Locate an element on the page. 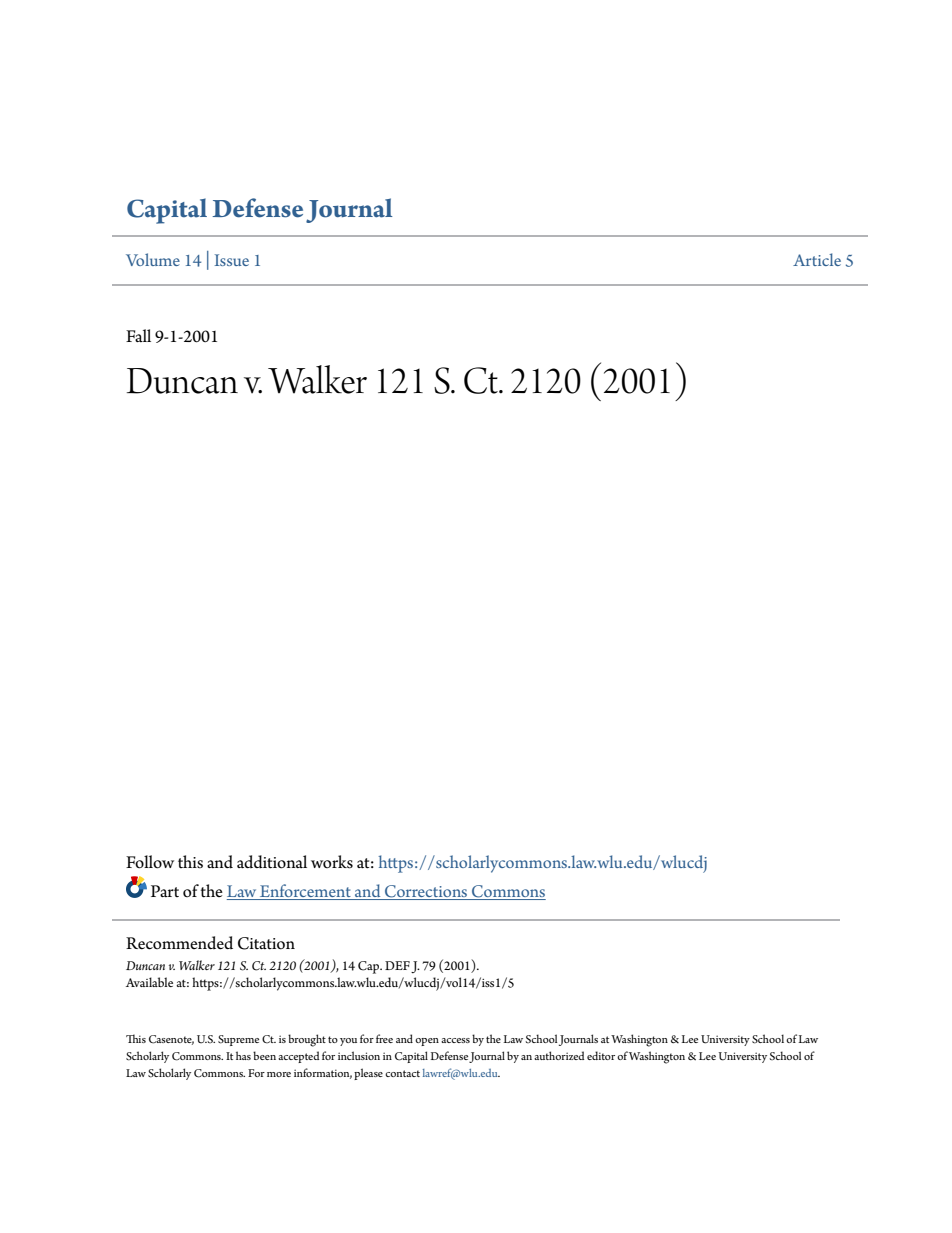  Issue is located at coordinates (232, 260).
